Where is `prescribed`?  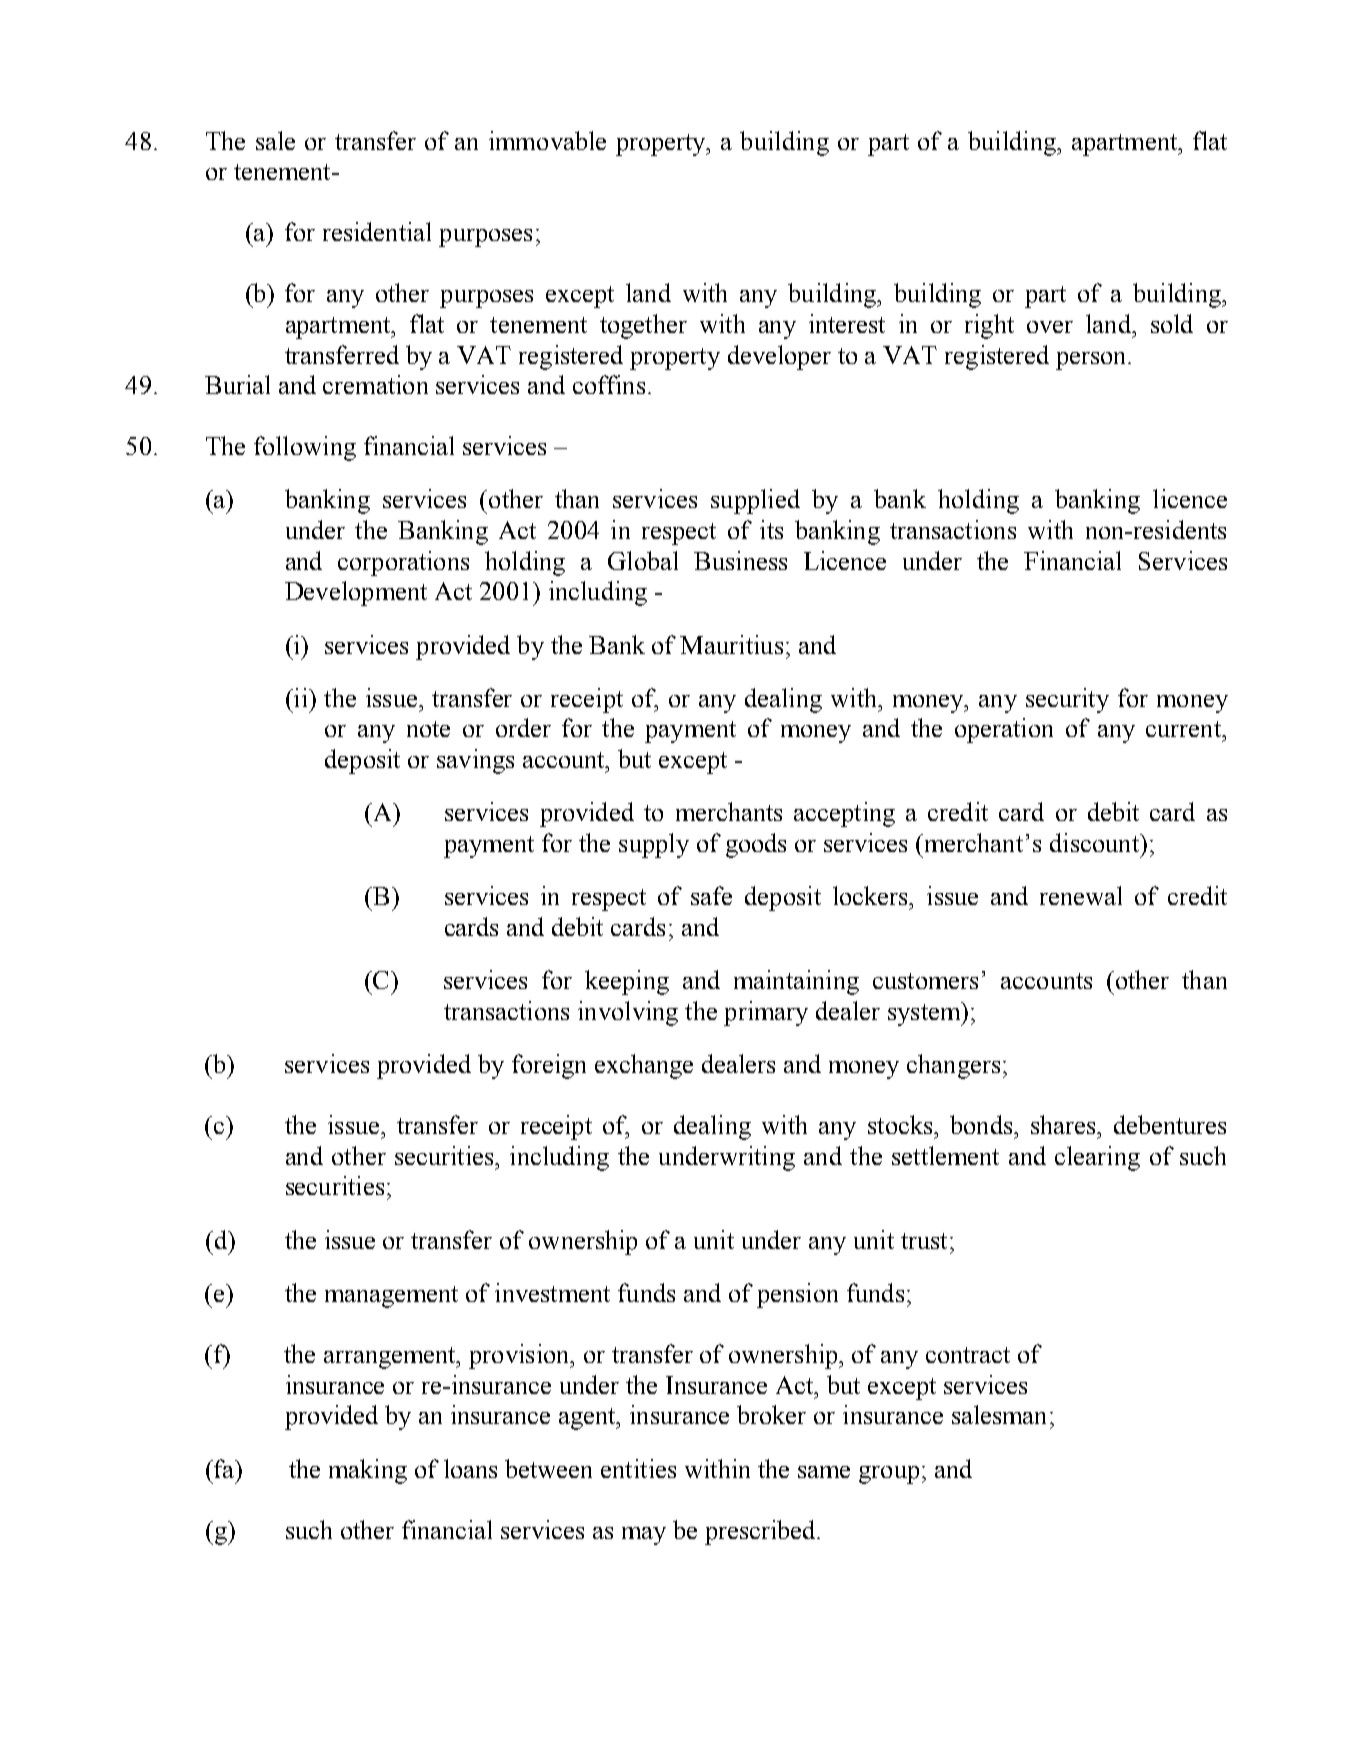 prescribed is located at coordinates (761, 1532).
